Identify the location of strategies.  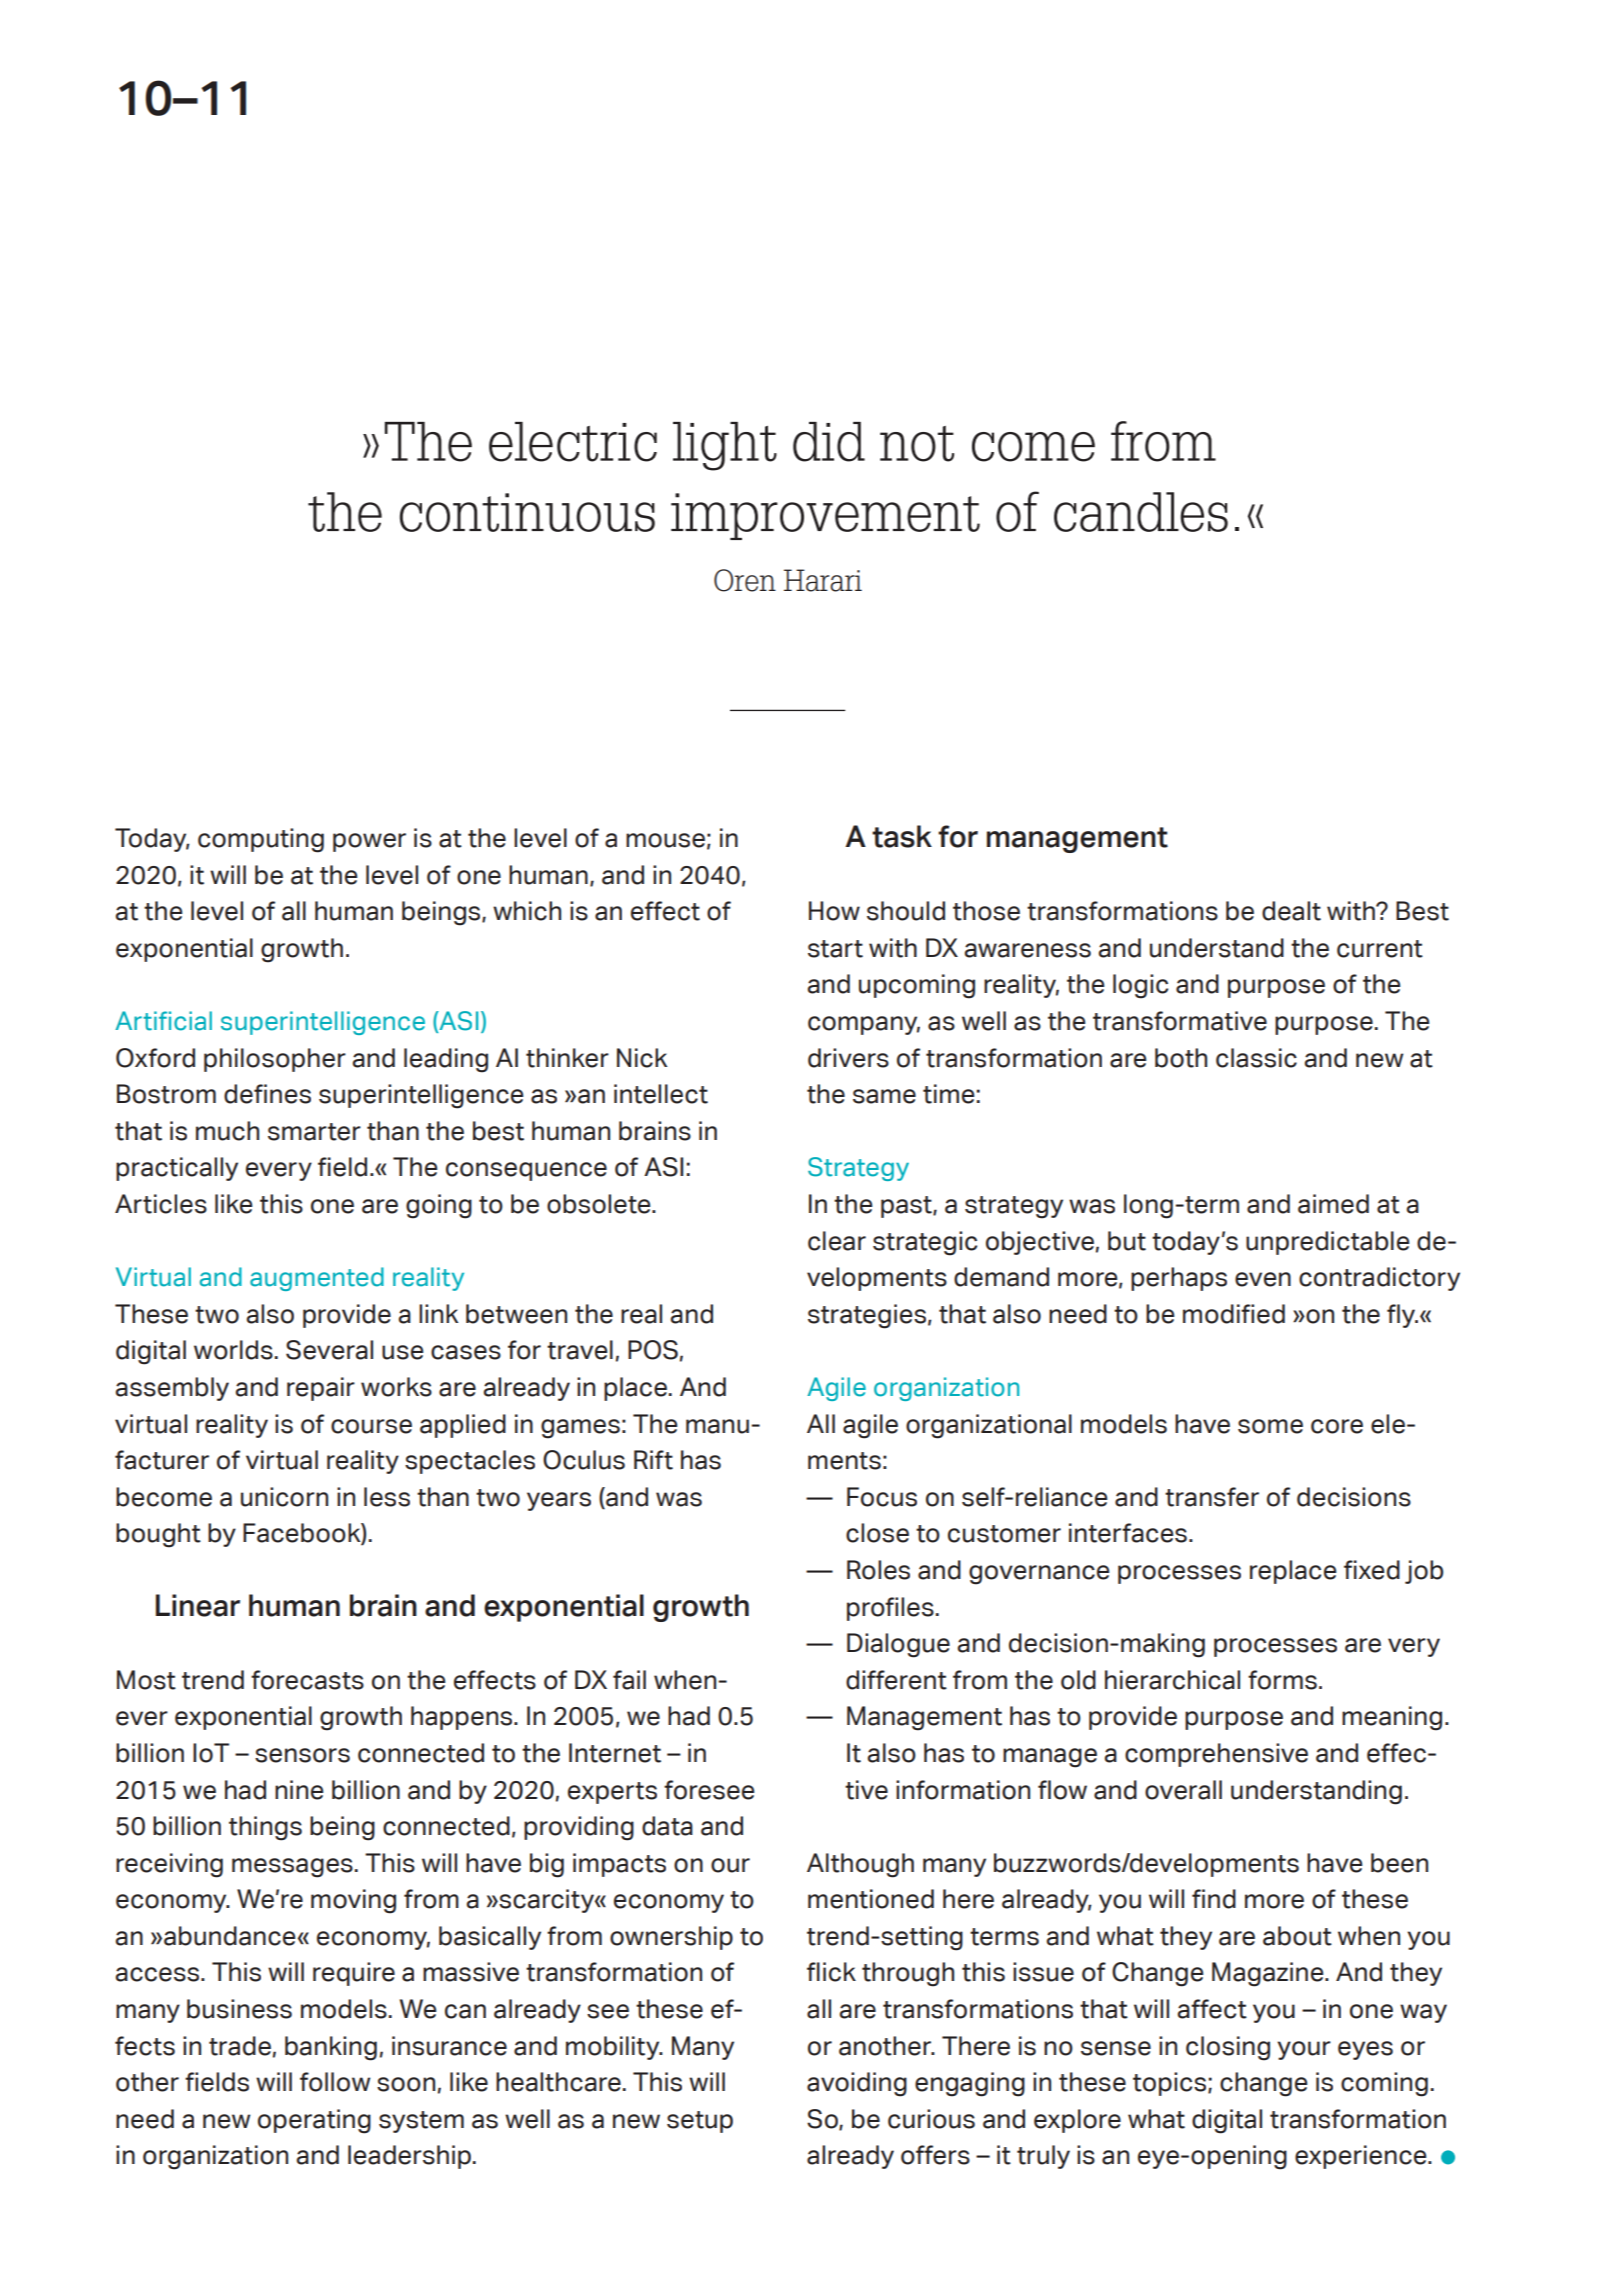
(867, 1316).
